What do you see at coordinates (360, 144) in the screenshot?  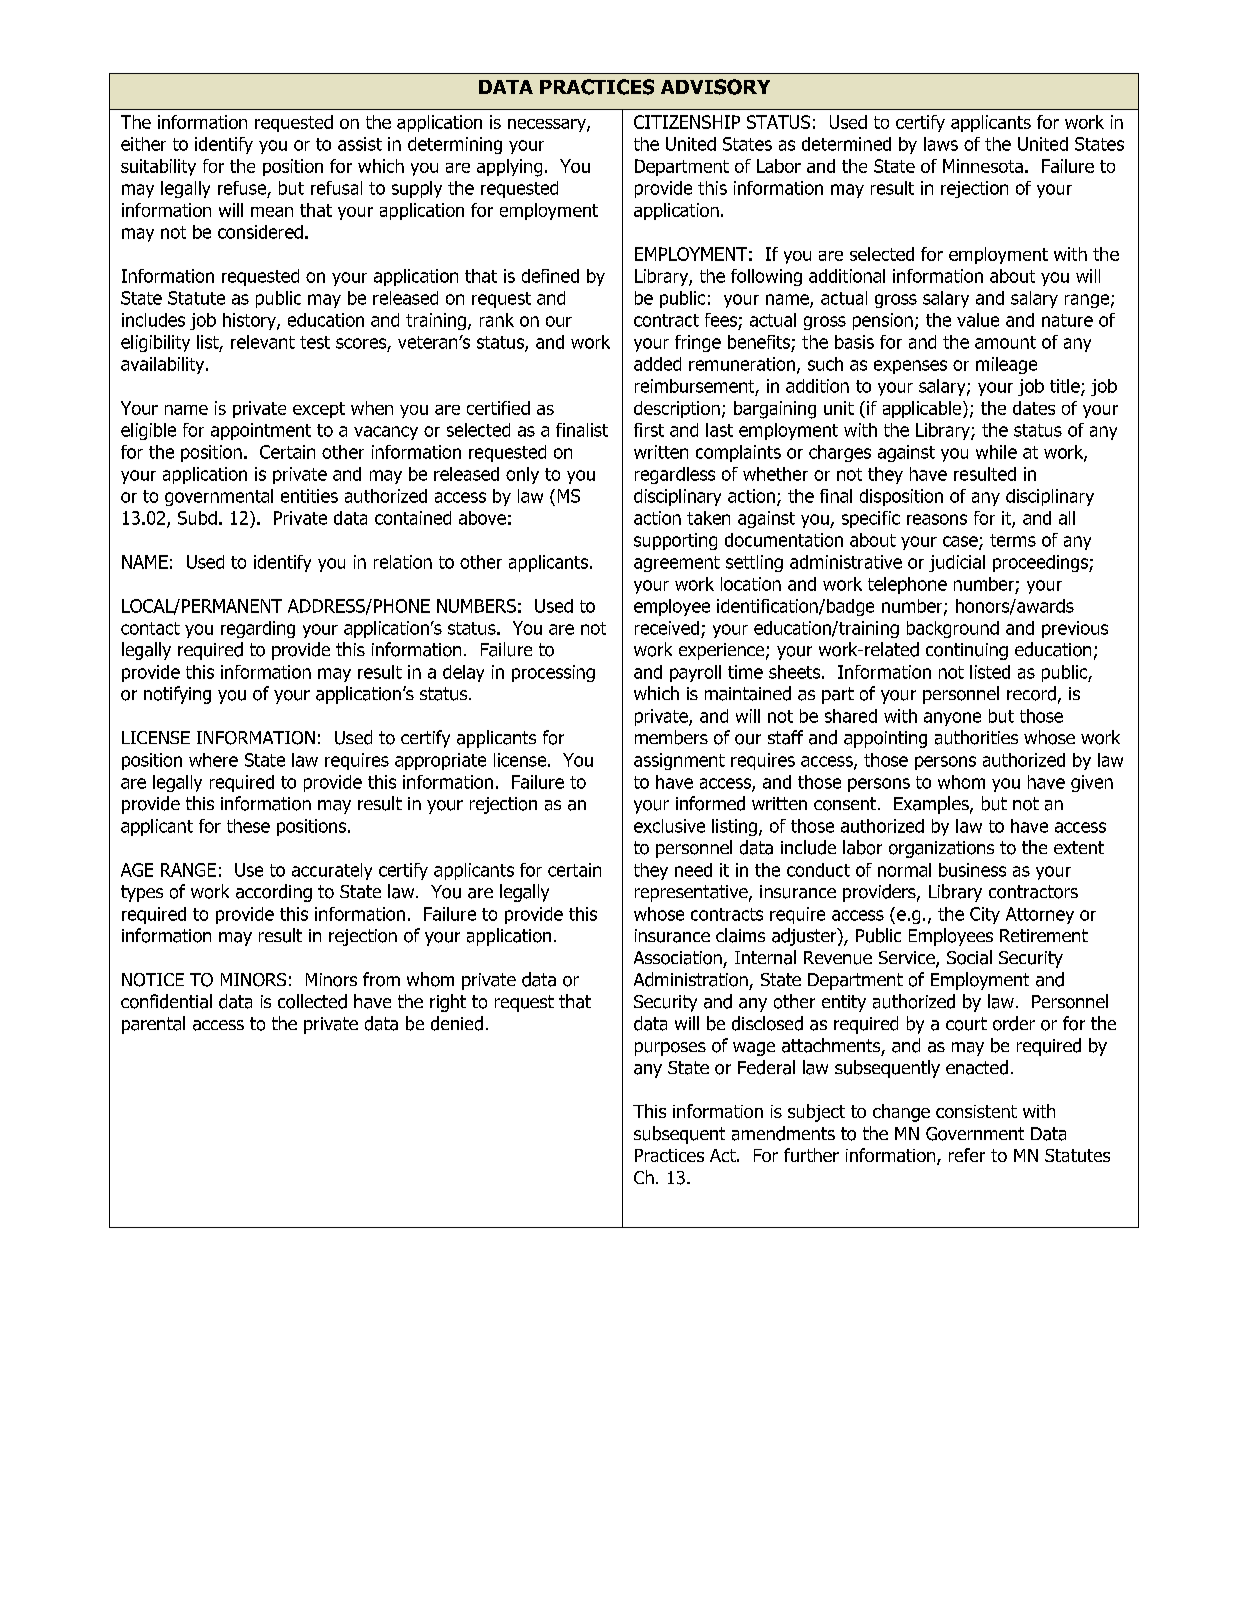 I see `assist` at bounding box center [360, 144].
